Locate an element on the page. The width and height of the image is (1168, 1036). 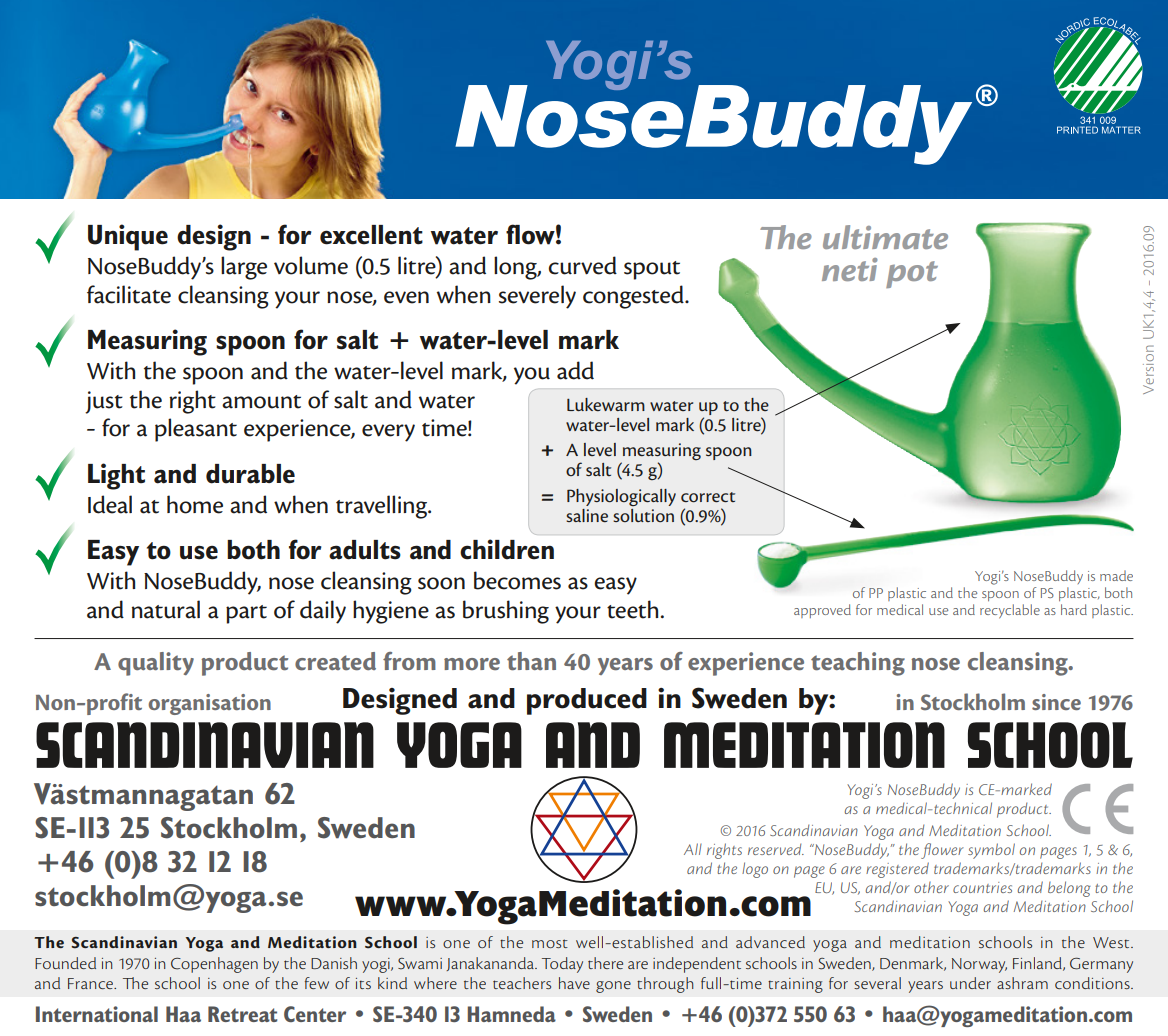
recyclable is located at coordinates (1010, 611).
